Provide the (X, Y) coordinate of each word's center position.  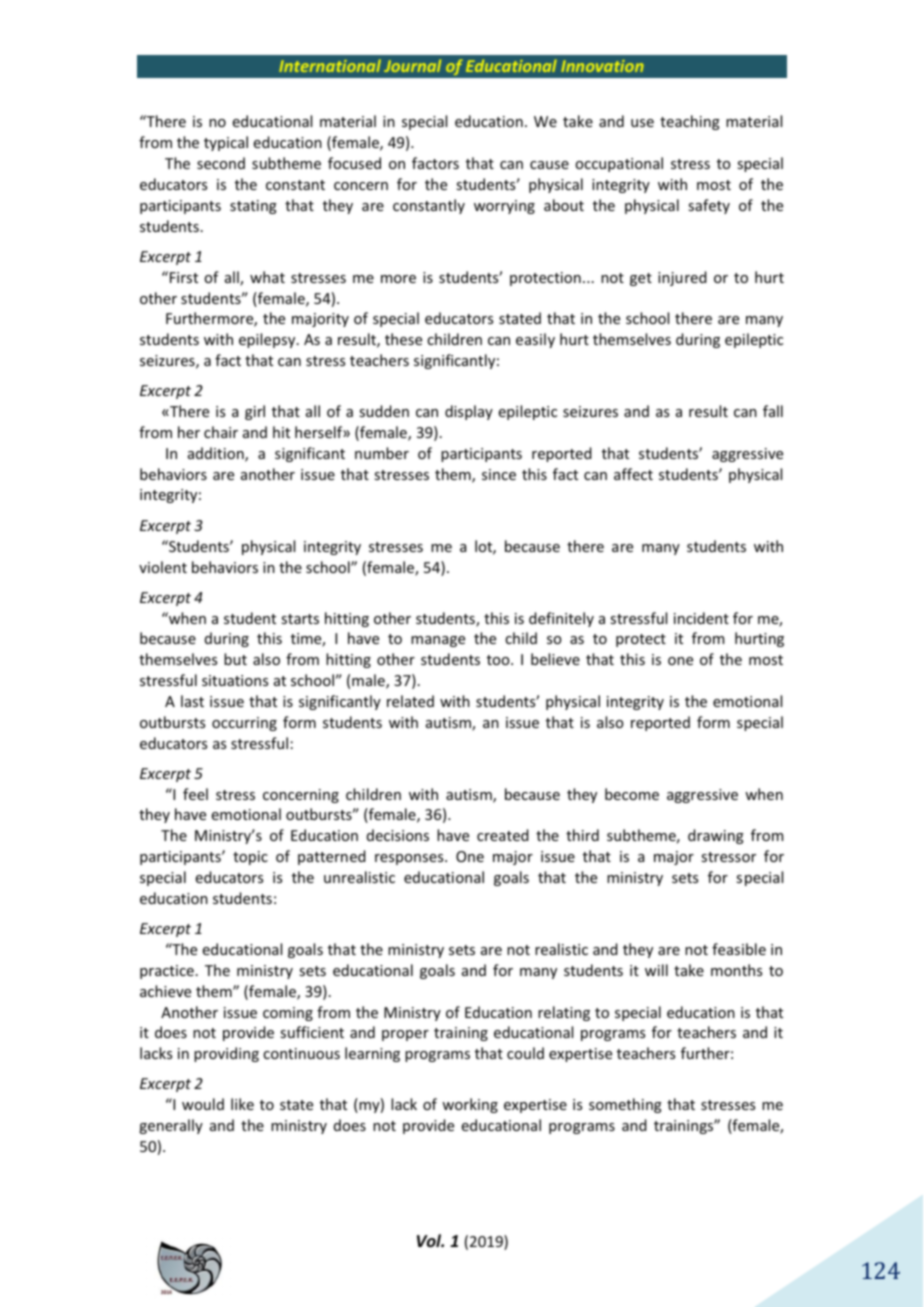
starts (300, 619)
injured (682, 278)
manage (438, 641)
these (403, 339)
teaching (690, 122)
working (470, 1105)
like (242, 1104)
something (625, 1105)
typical (226, 143)
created (503, 835)
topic (250, 858)
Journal (412, 65)
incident (701, 618)
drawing (716, 836)
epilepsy (268, 340)
